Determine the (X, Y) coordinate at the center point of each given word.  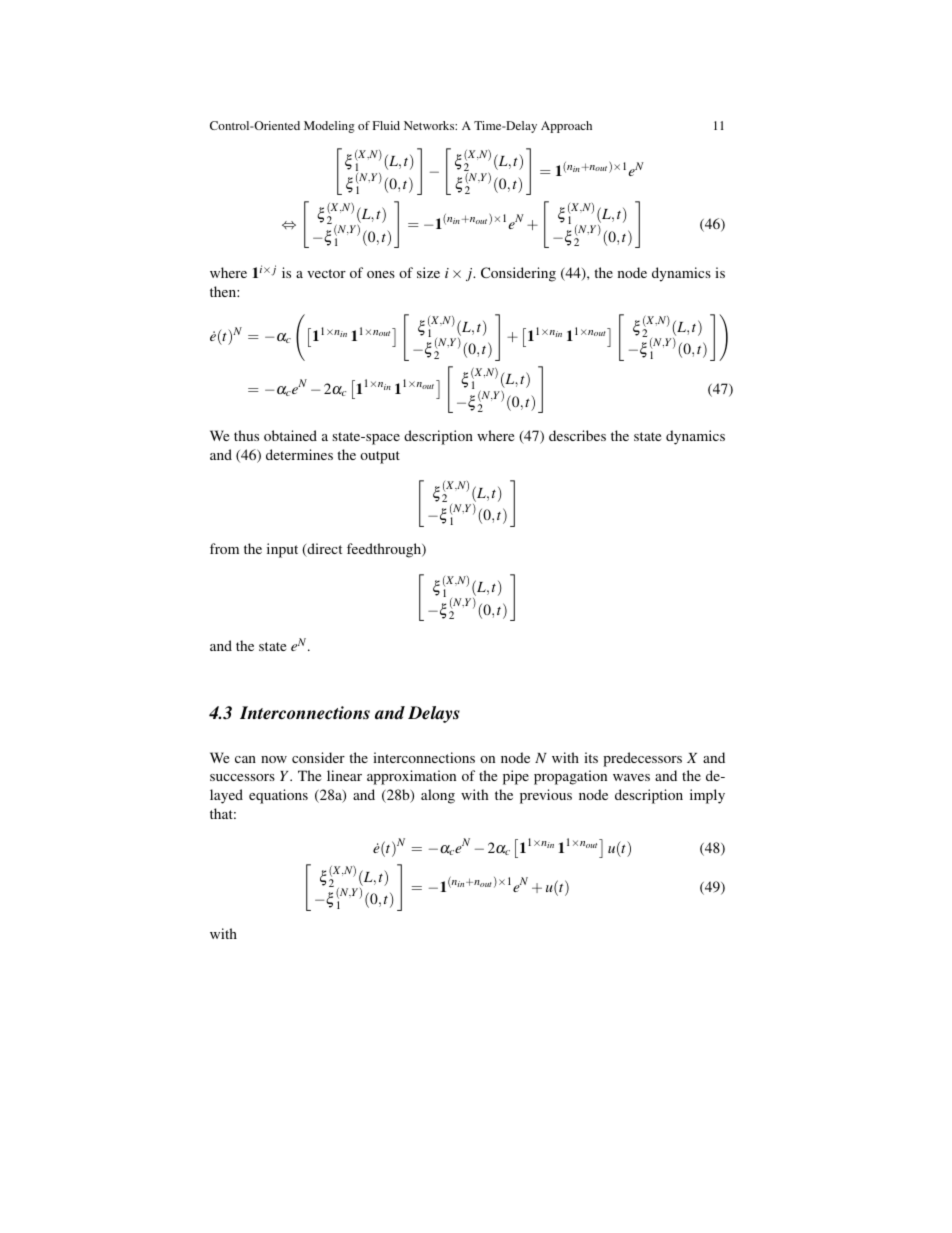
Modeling (329, 127)
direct (323, 550)
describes (577, 435)
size (428, 272)
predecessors (642, 759)
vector (326, 273)
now (274, 759)
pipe (516, 777)
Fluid (386, 125)
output (380, 457)
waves (631, 777)
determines (299, 454)
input (282, 550)
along (438, 796)
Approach (566, 127)
